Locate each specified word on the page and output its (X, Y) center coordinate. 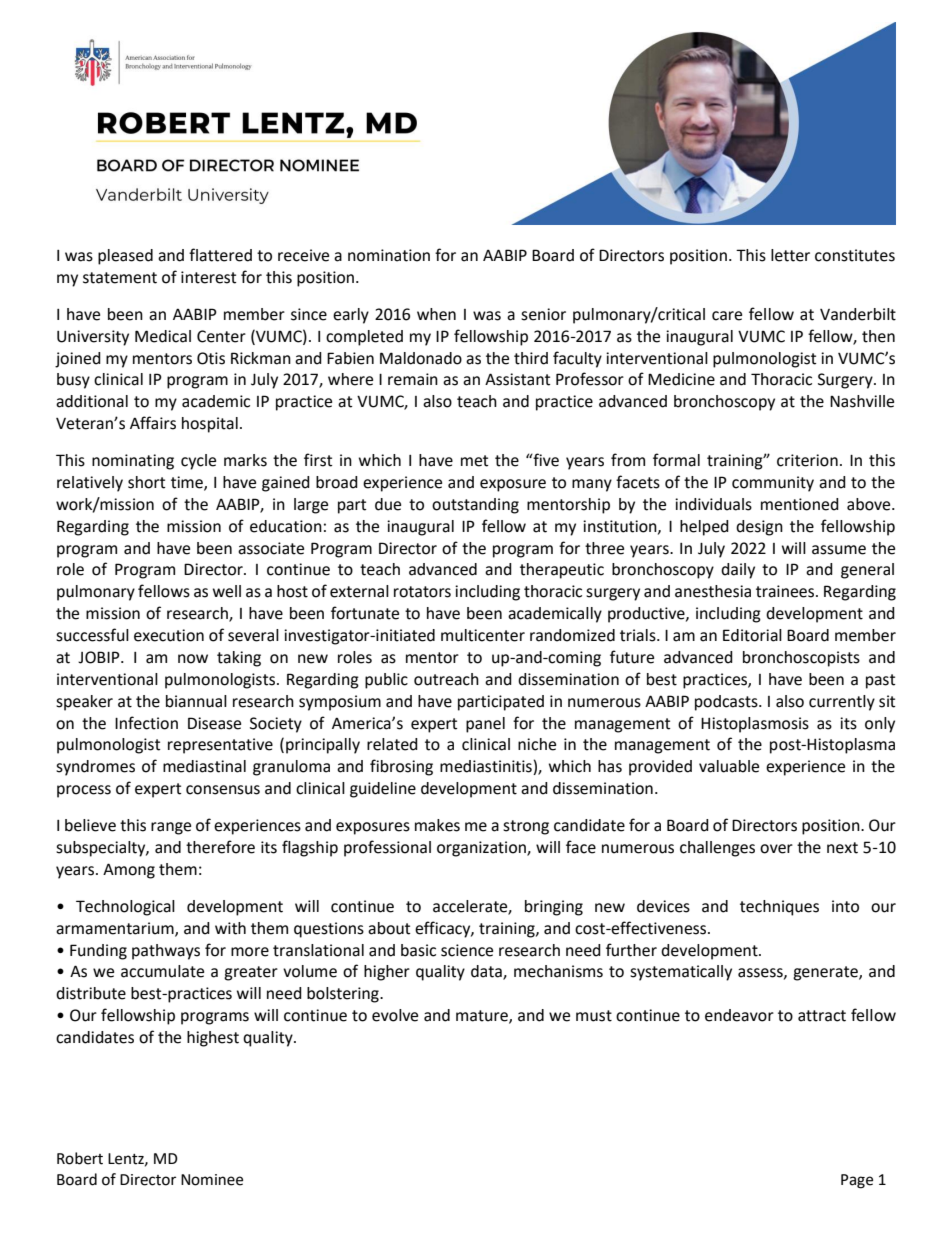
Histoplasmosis (755, 725)
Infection (146, 723)
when (436, 314)
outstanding (475, 506)
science (467, 950)
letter (790, 255)
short (146, 482)
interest (208, 277)
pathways (166, 952)
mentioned (800, 504)
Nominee (212, 1180)
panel (485, 725)
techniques (779, 908)
